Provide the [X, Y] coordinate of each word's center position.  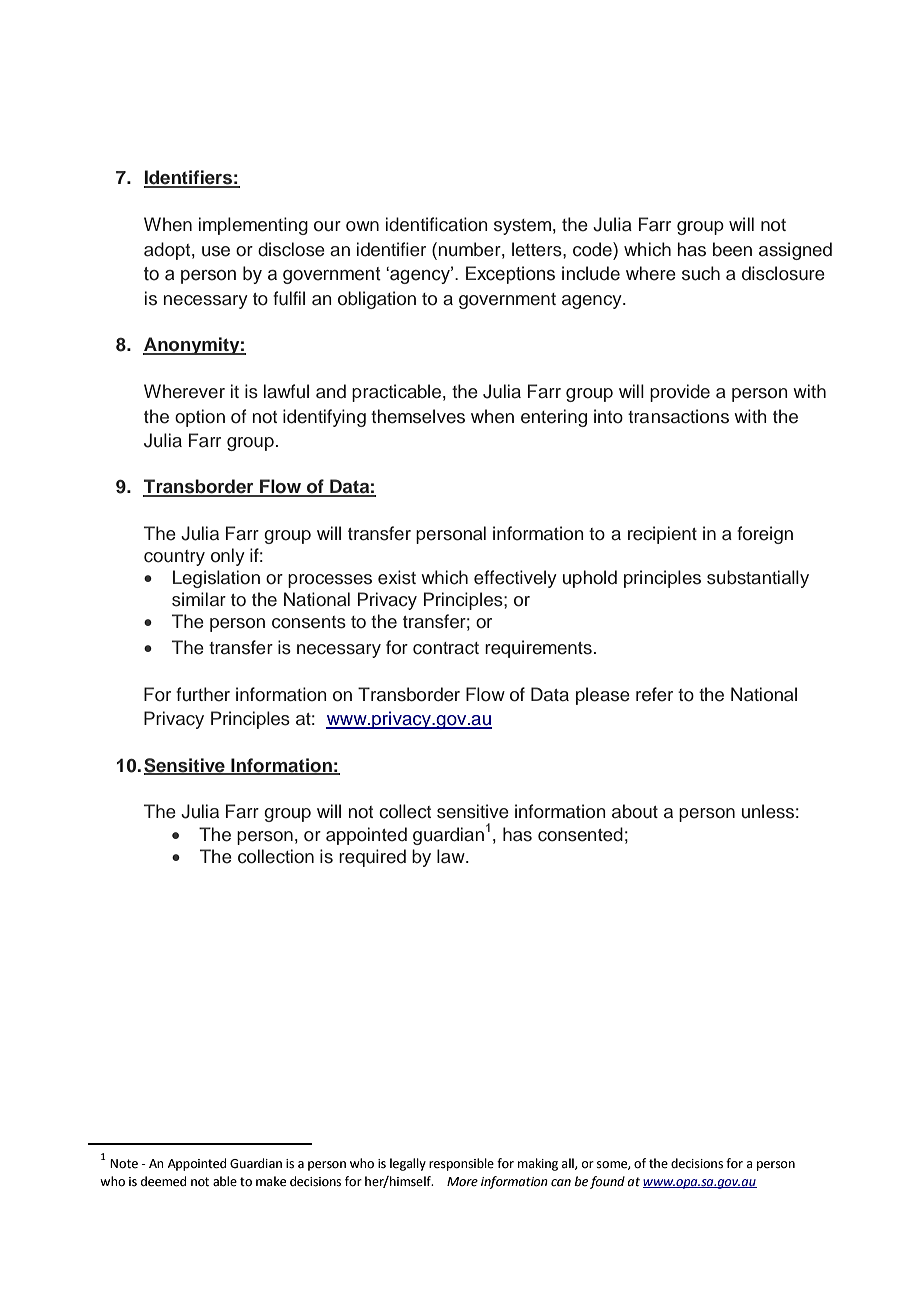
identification [437, 224]
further [203, 694]
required [372, 858]
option [200, 418]
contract [446, 648]
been [732, 249]
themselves [418, 416]
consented [580, 834]
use [216, 251]
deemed [163, 1181]
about [635, 811]
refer [654, 694]
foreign [765, 535]
